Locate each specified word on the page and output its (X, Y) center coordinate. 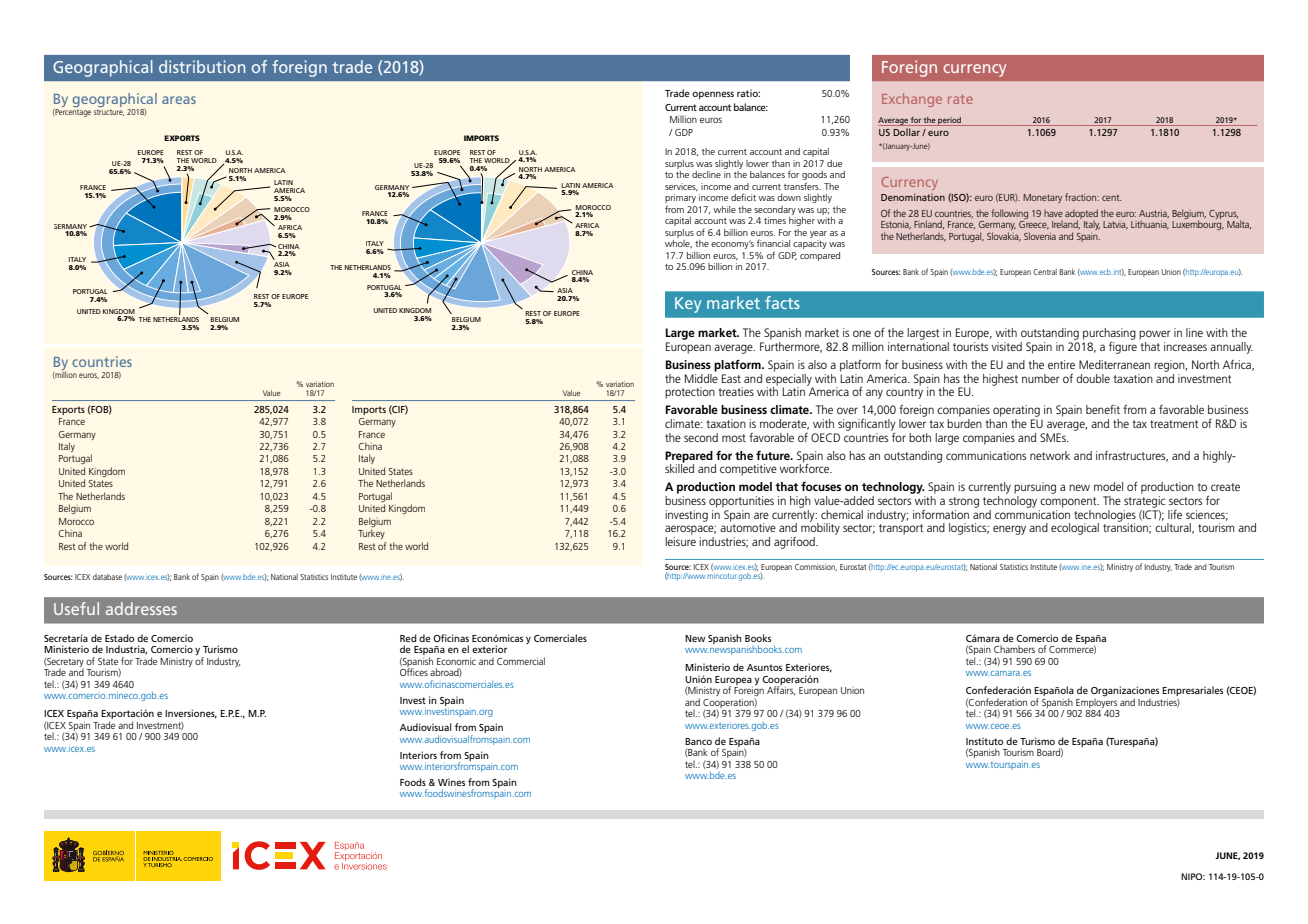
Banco (698, 741)
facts (782, 302)
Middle (701, 377)
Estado (119, 638)
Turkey (371, 534)
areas (179, 100)
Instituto (984, 741)
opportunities (741, 502)
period (950, 121)
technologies (1105, 517)
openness (713, 95)
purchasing (1109, 334)
